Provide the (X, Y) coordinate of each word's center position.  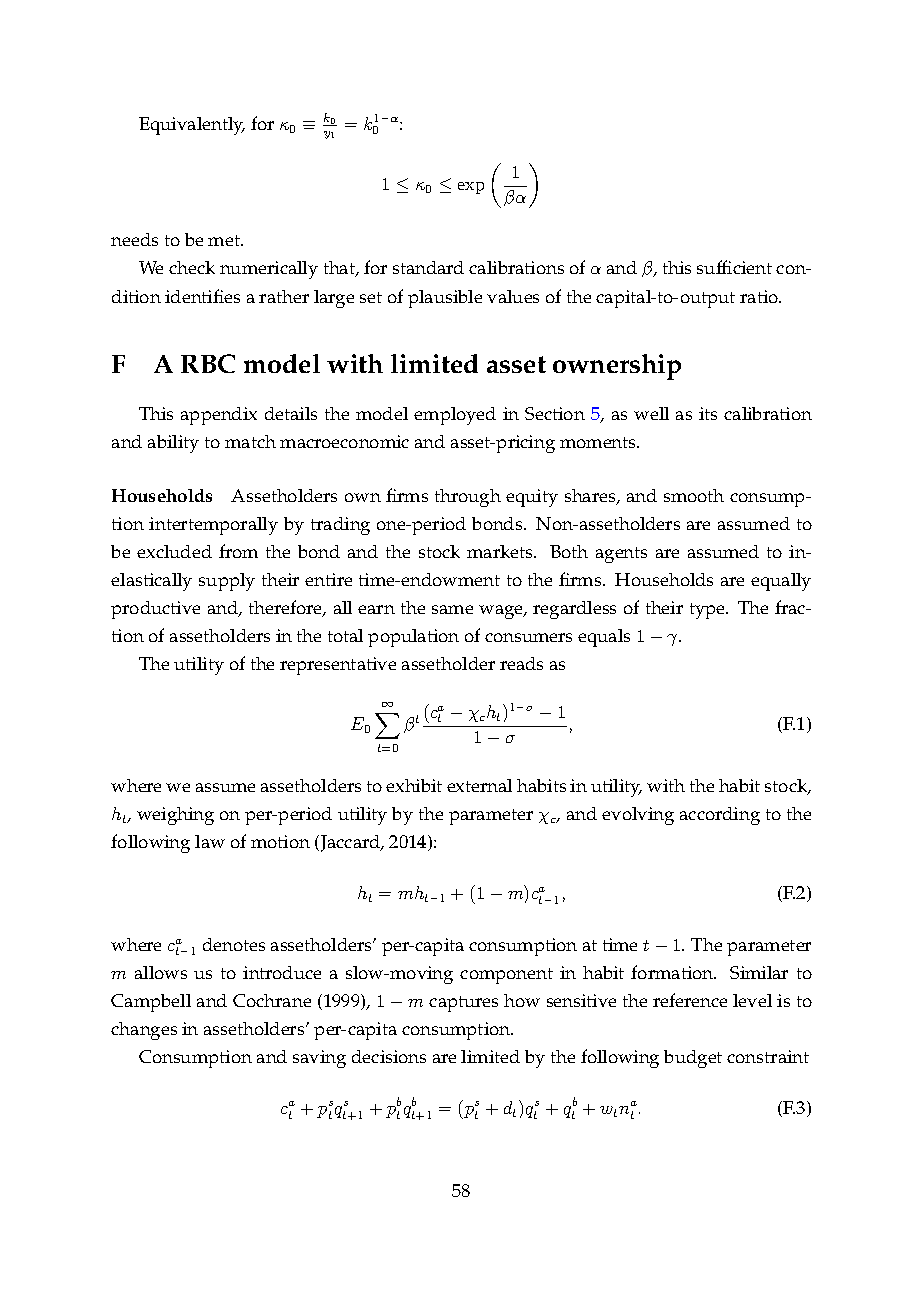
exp (471, 188)
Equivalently (192, 126)
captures (463, 1004)
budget (693, 1059)
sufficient (734, 267)
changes (144, 1031)
